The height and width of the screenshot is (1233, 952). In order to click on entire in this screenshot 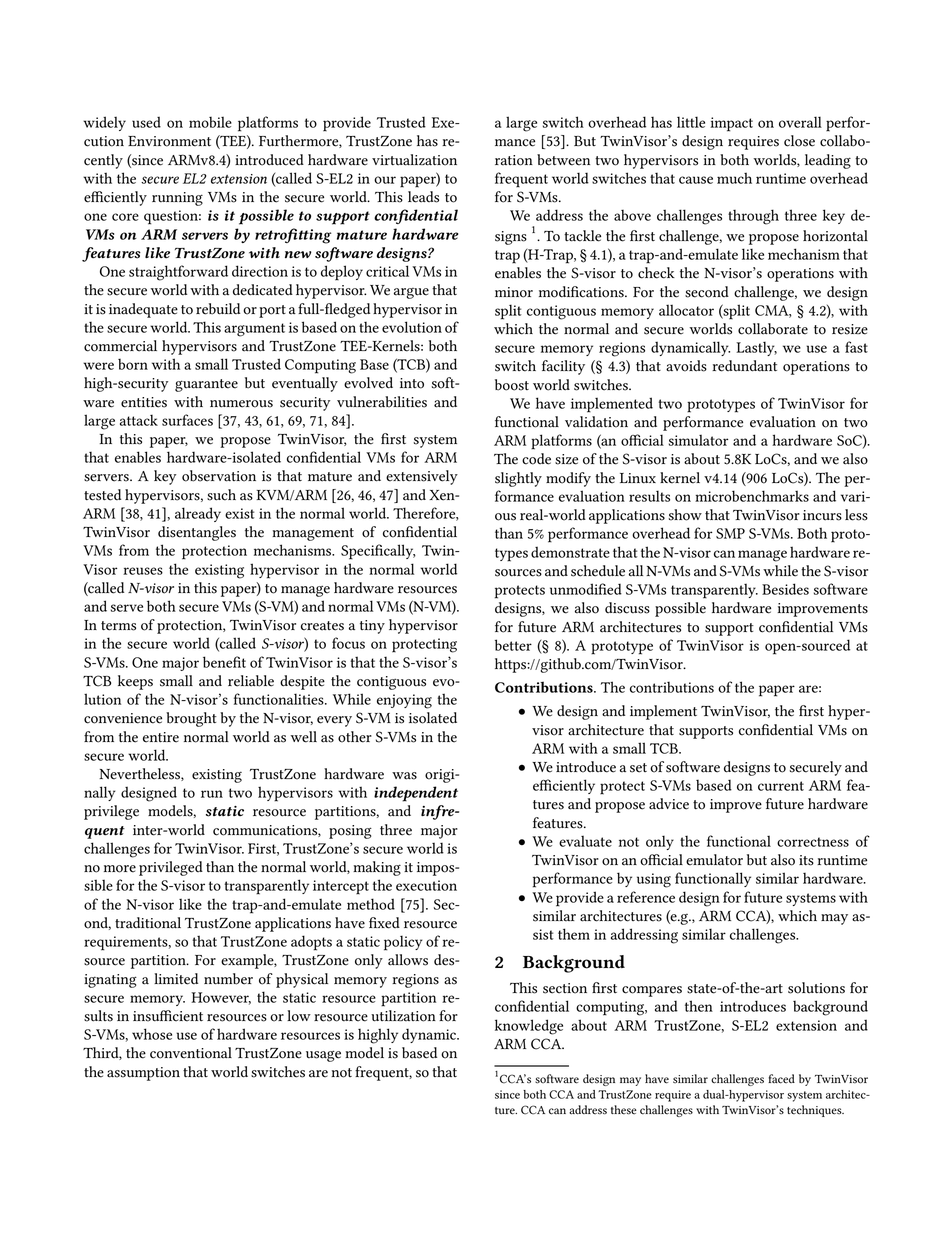, I will do `click(161, 737)`.
